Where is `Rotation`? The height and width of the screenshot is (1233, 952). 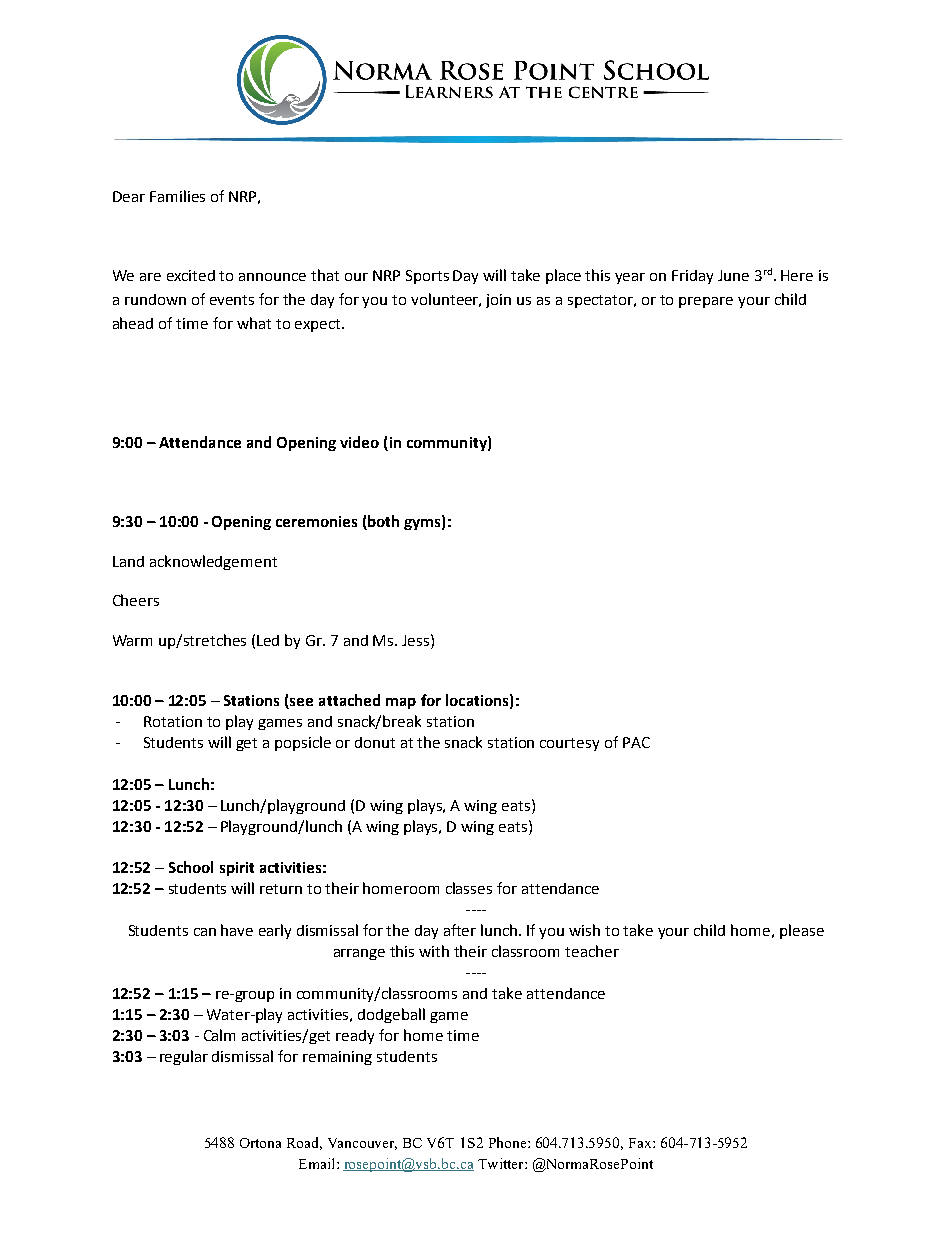 Rotation is located at coordinates (173, 721).
